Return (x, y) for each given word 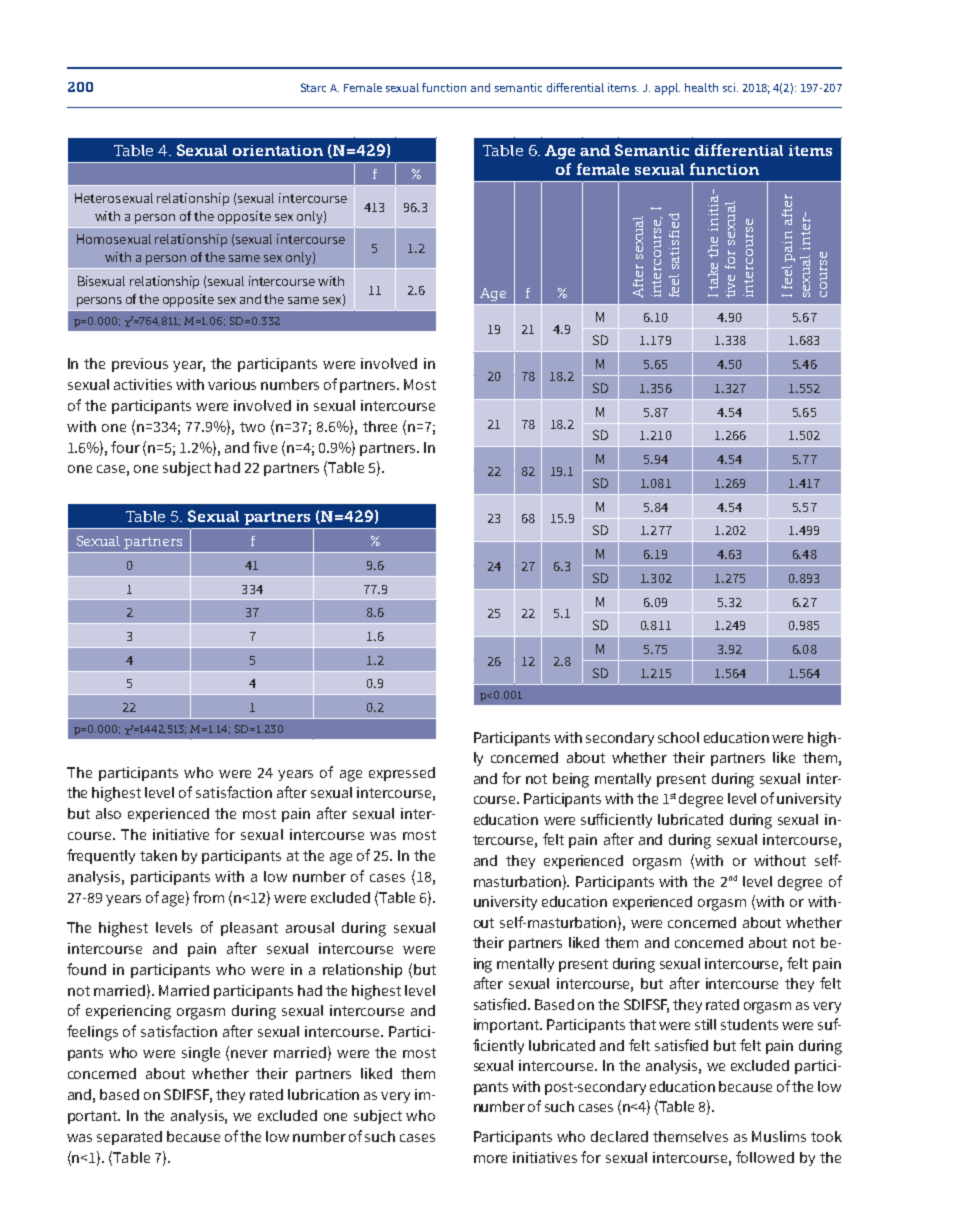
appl (667, 89)
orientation (278, 150)
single (201, 1054)
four (125, 447)
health (701, 87)
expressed (402, 774)
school (678, 737)
